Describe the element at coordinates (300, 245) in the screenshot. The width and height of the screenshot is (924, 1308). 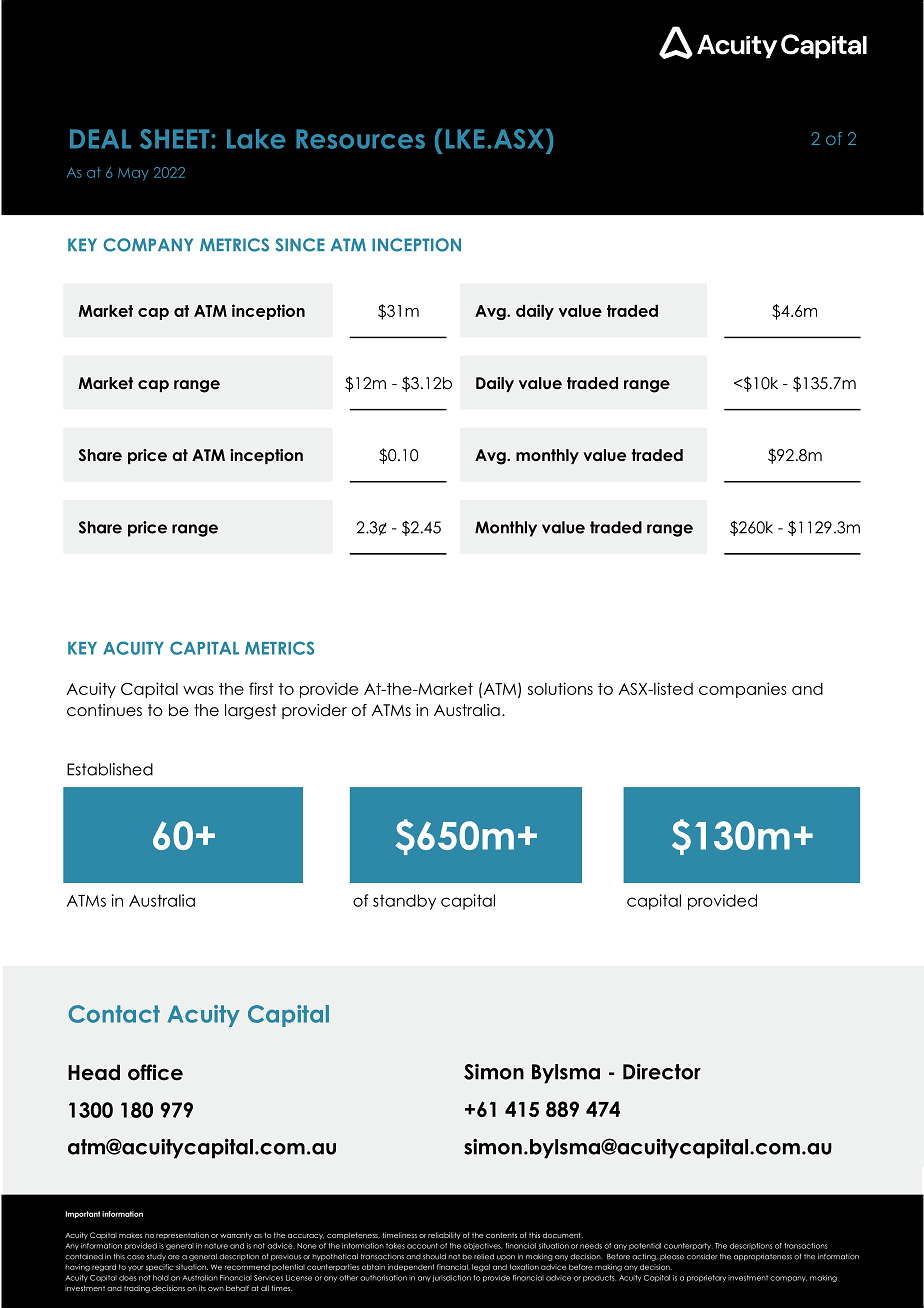
I see `SINCE` at that location.
